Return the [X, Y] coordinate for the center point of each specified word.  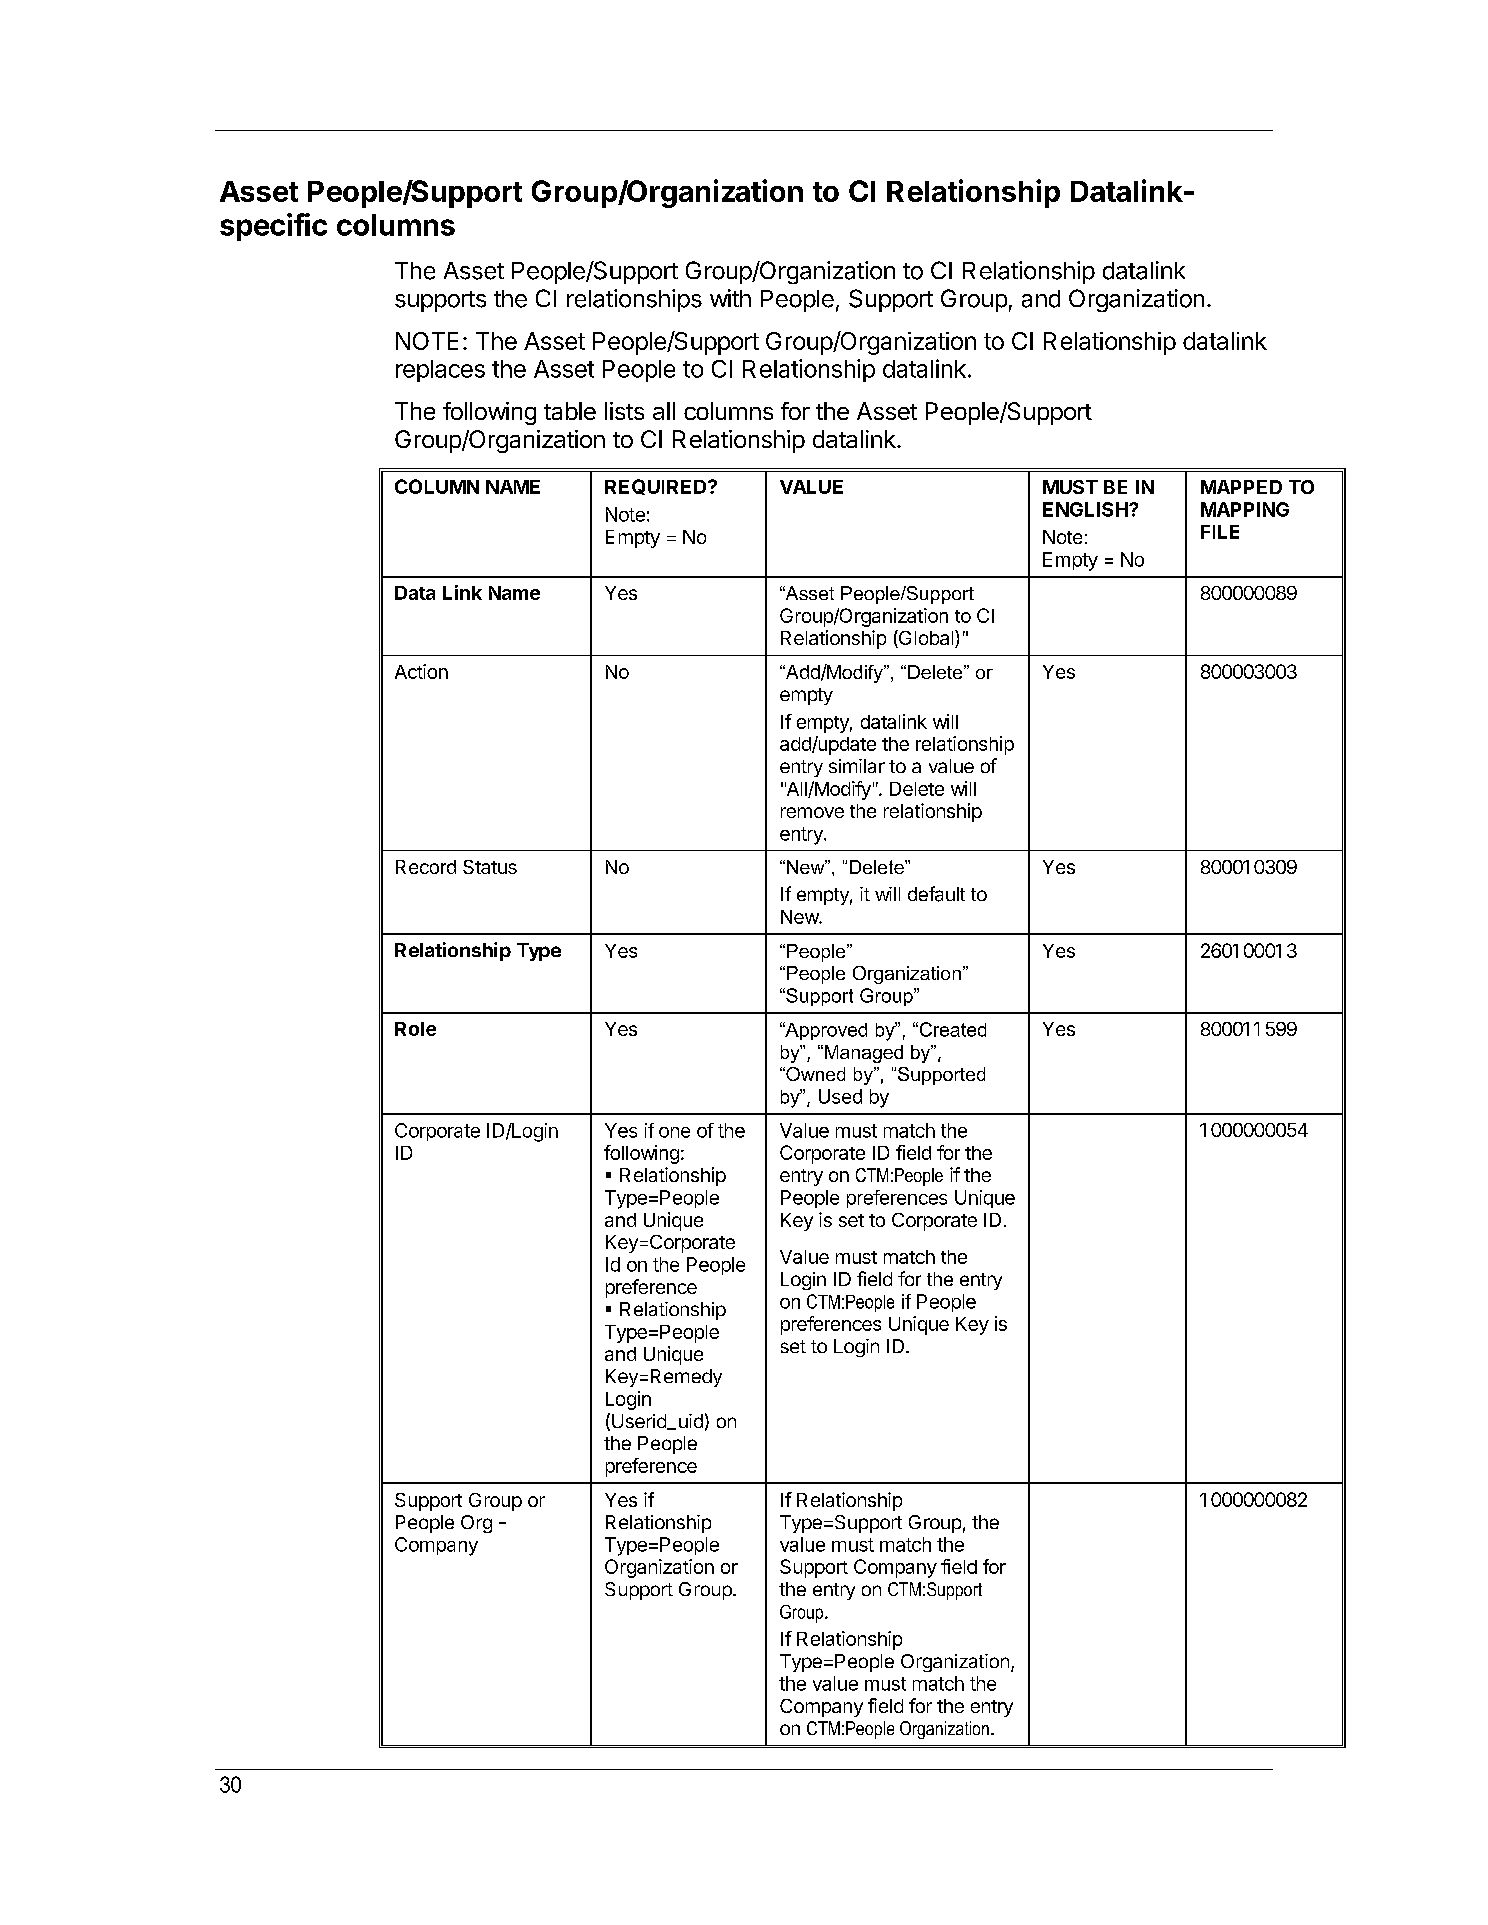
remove [812, 812]
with [730, 298]
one [674, 1132]
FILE [1220, 532]
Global [926, 639]
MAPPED [1241, 487]
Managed [862, 1054]
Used [840, 1096]
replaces [440, 371]
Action [421, 671]
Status [490, 867]
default [936, 894]
